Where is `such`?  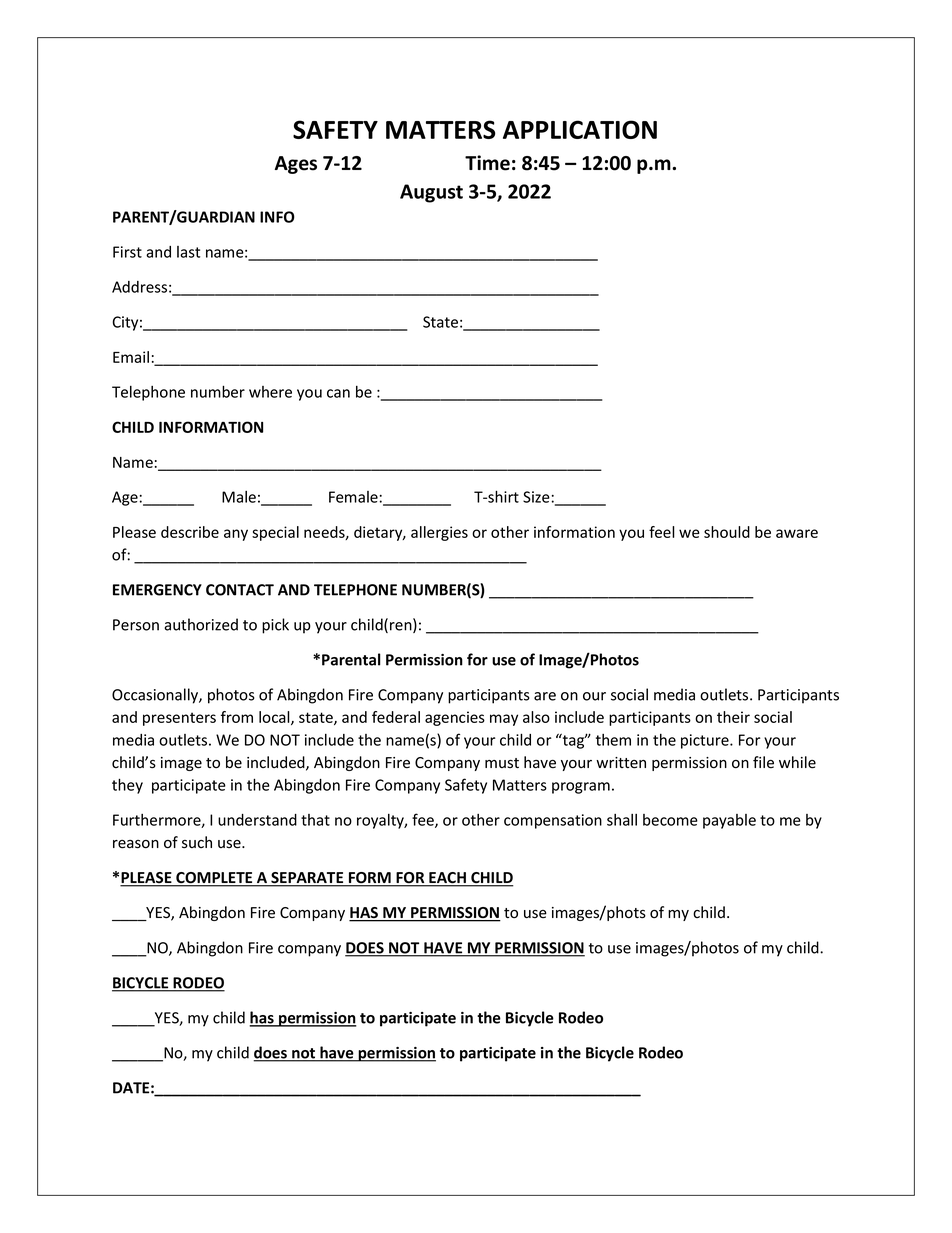 such is located at coordinates (197, 842).
